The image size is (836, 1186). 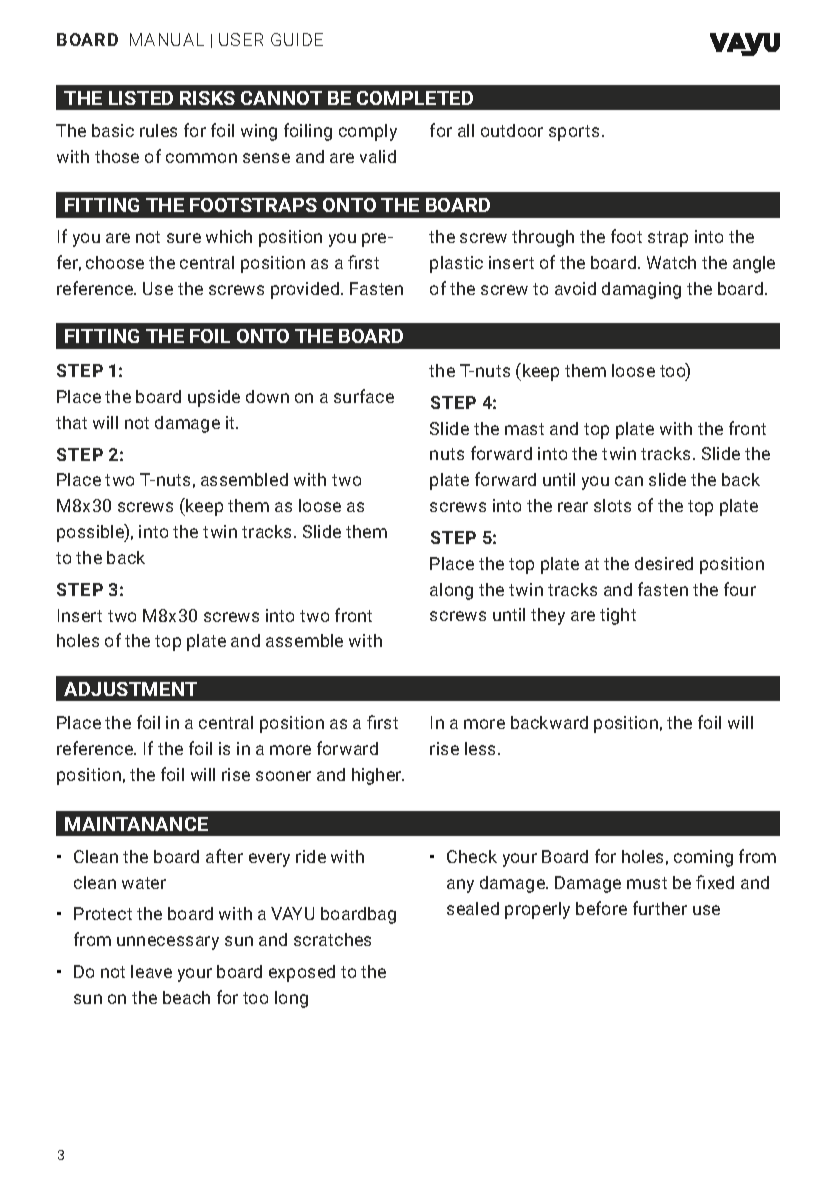 I want to click on leave, so click(x=151, y=971).
